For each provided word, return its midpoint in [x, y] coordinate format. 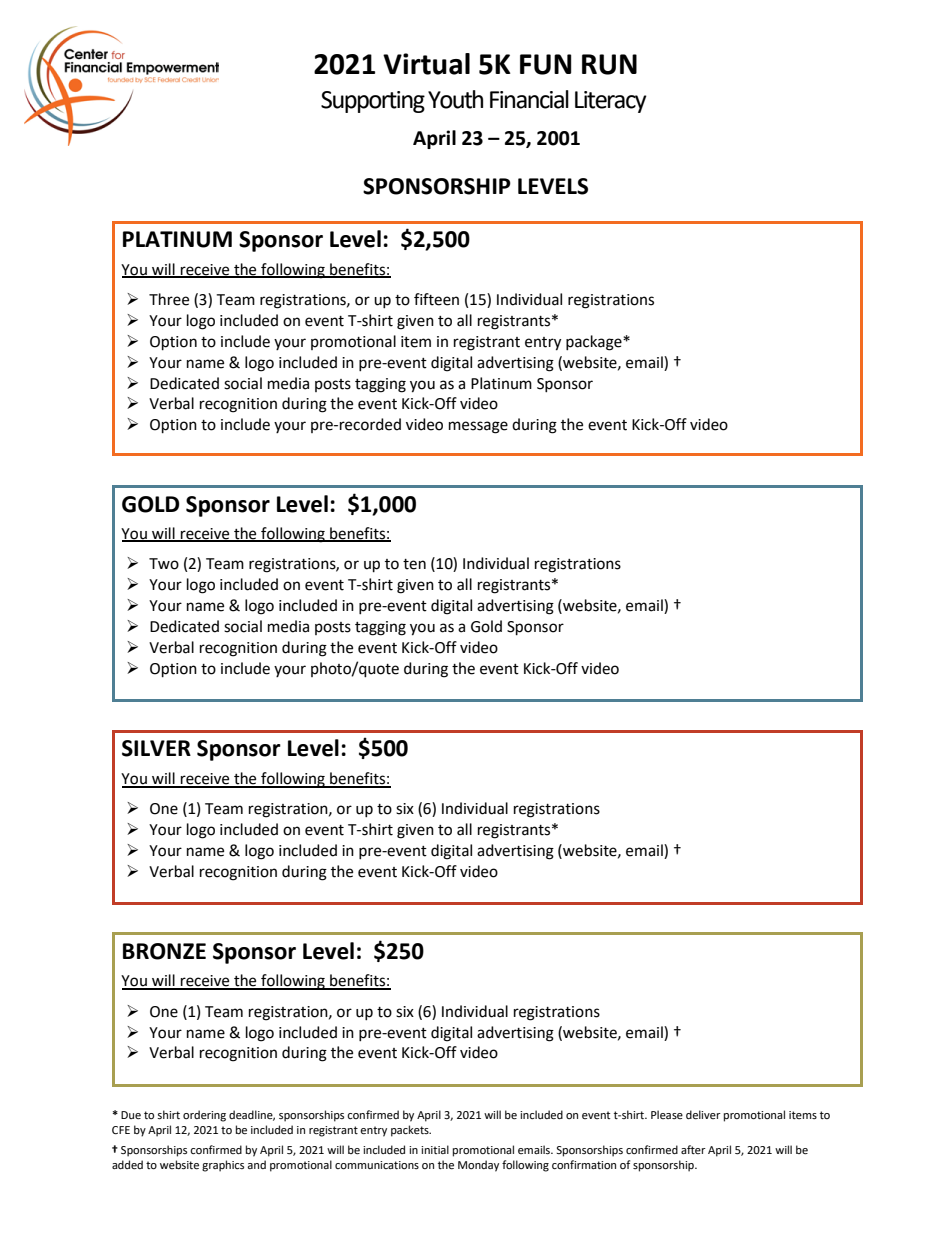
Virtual [426, 64]
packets [411, 1131]
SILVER [156, 748]
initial [435, 1149]
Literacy [611, 102]
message [478, 427]
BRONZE [164, 951]
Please [667, 1114]
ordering [204, 1116]
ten [414, 564]
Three [169, 299]
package [595, 343]
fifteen [436, 299]
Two [164, 564]
